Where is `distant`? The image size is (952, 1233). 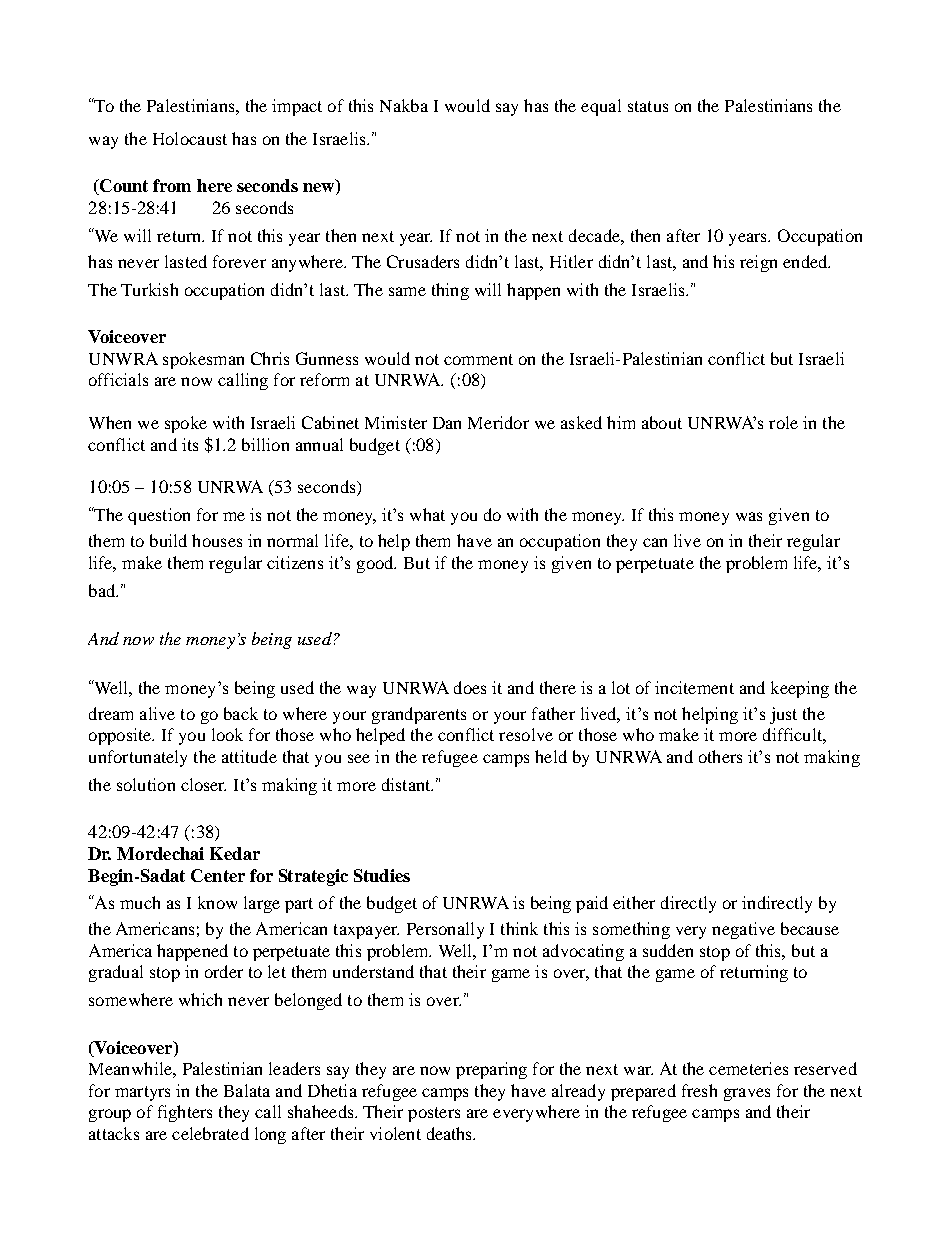 distant is located at coordinates (407, 784).
